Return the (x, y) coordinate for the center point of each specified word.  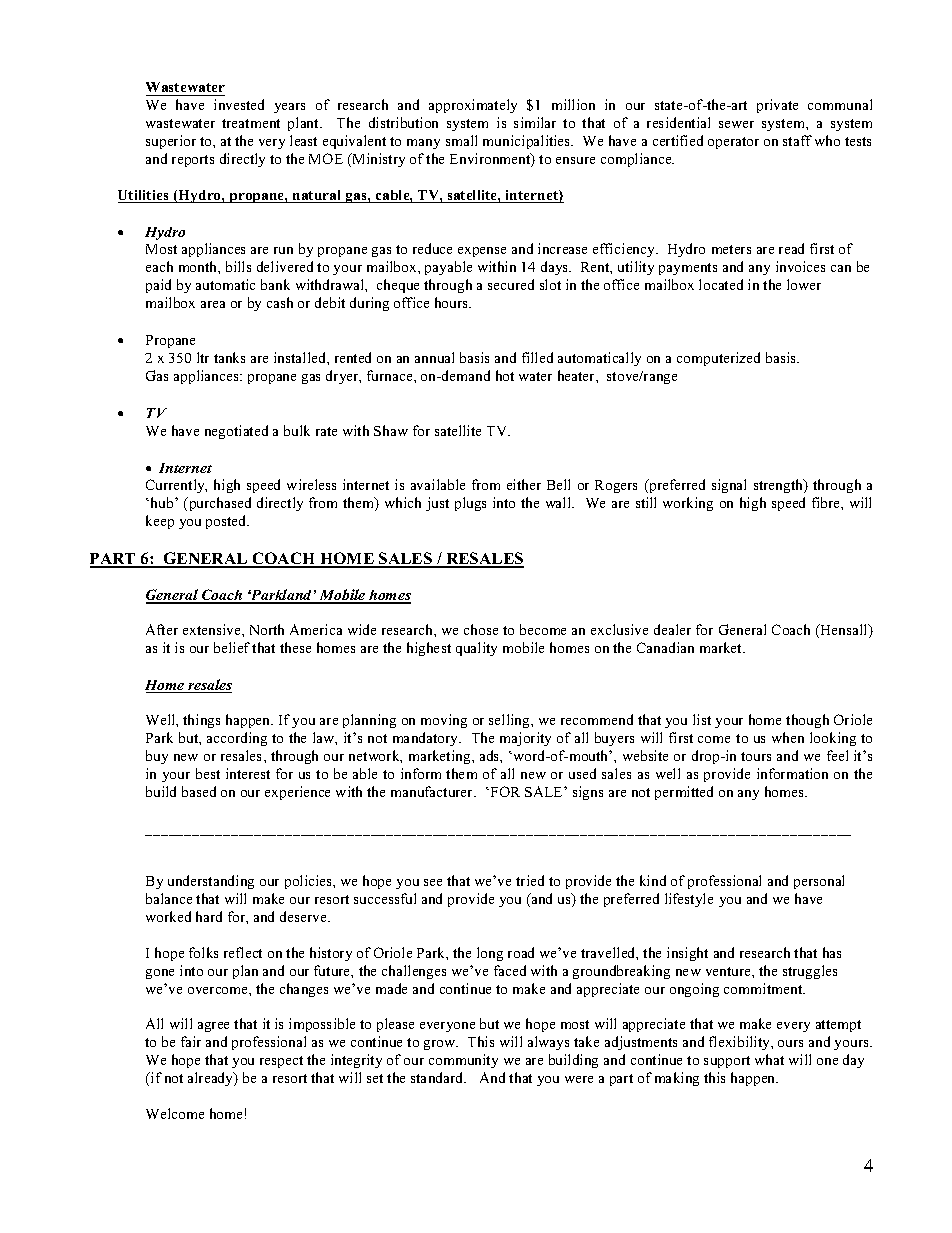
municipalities (528, 142)
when (788, 737)
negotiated (236, 432)
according (237, 739)
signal (729, 486)
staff (797, 140)
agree (213, 1027)
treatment (251, 123)
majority (525, 739)
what (769, 1059)
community (463, 1061)
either (524, 484)
